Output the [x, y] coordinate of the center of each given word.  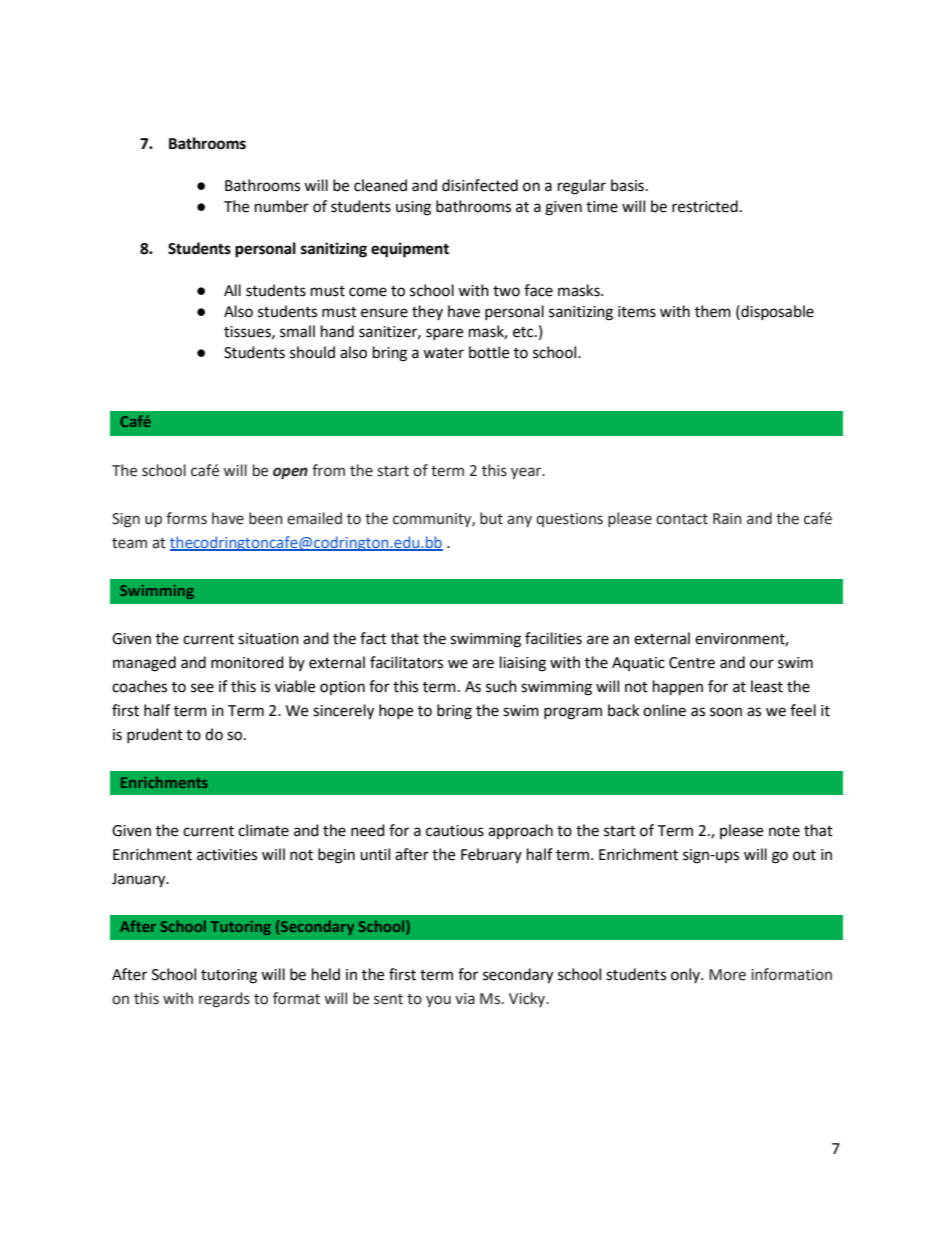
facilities [553, 638]
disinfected [480, 185]
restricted [705, 206]
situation [268, 639]
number [282, 206]
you [438, 1001]
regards [224, 1000]
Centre [692, 663]
